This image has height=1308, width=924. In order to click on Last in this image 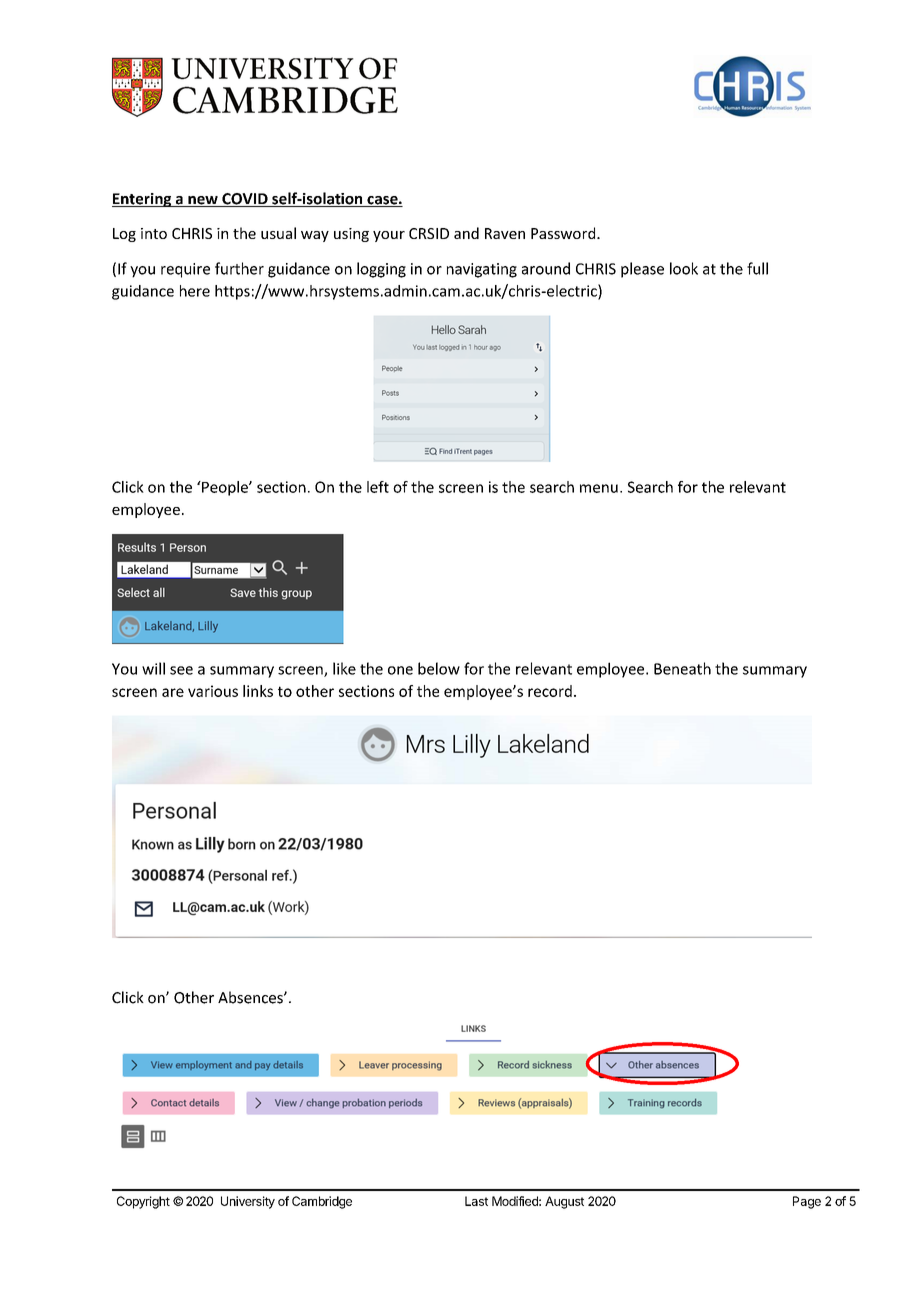, I will do `click(476, 1201)`.
